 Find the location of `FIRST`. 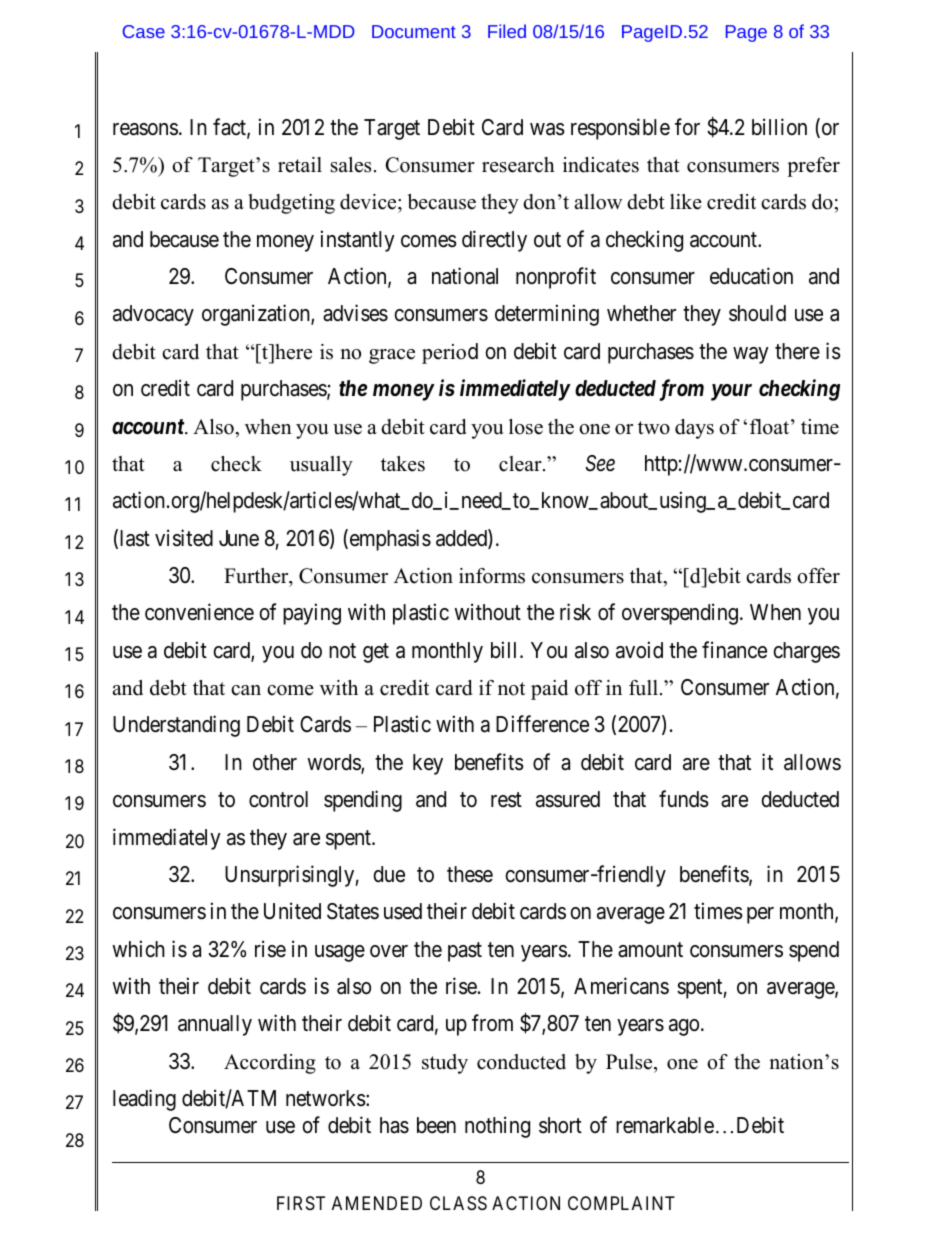

FIRST is located at coordinates (301, 1203).
